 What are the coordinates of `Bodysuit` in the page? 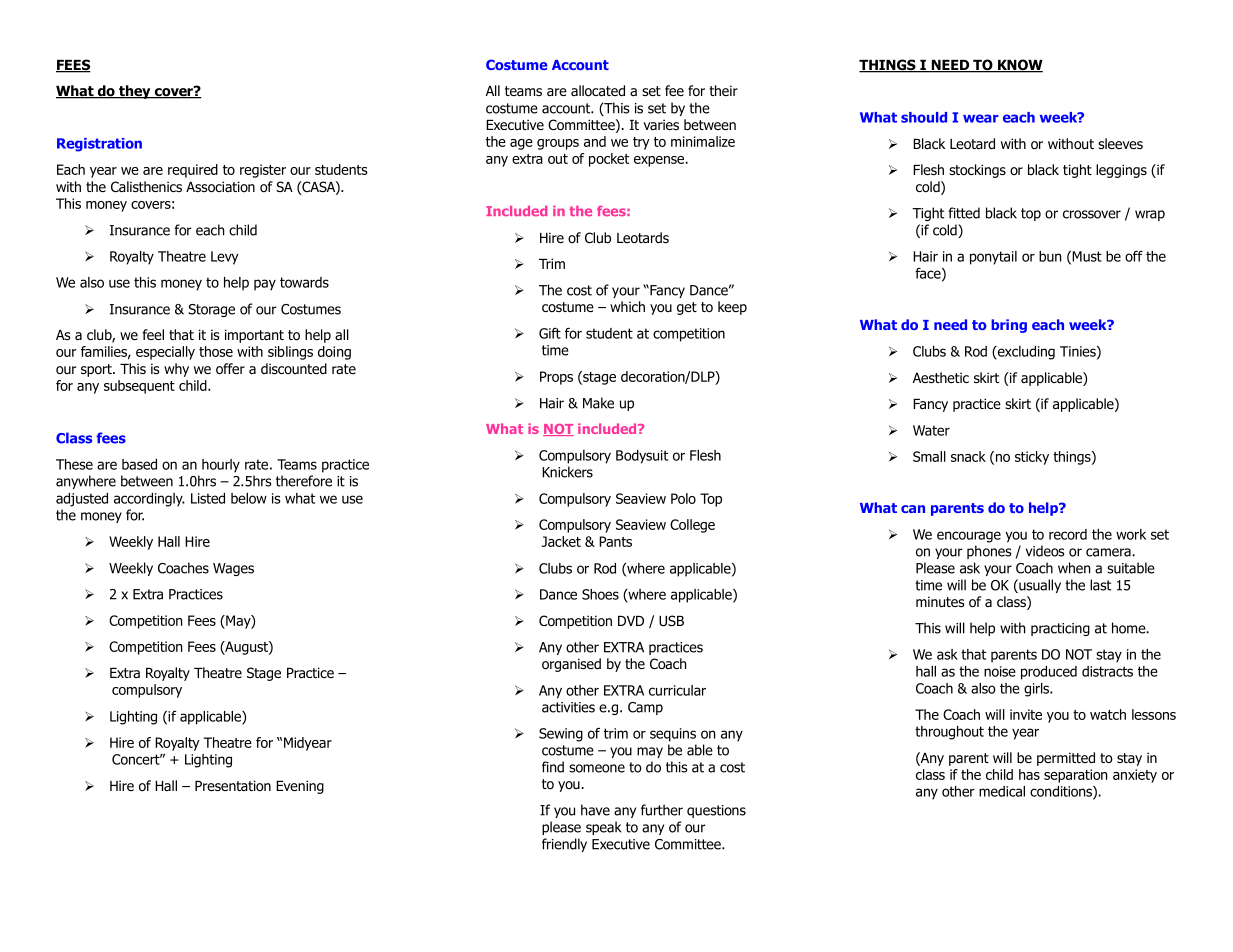 It's located at (642, 457).
